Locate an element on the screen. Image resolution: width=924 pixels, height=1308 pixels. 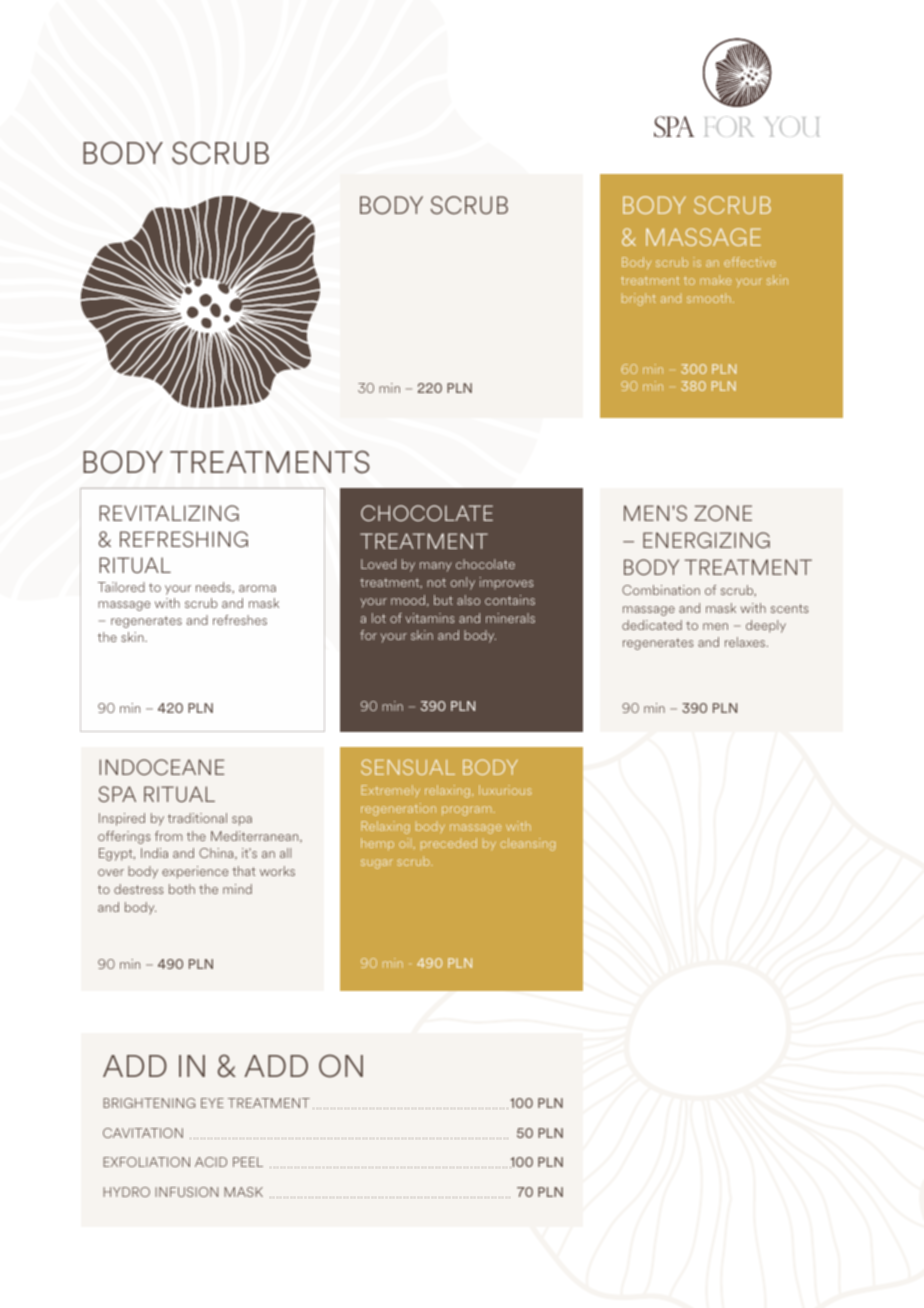
REFRESHING is located at coordinates (184, 539).
